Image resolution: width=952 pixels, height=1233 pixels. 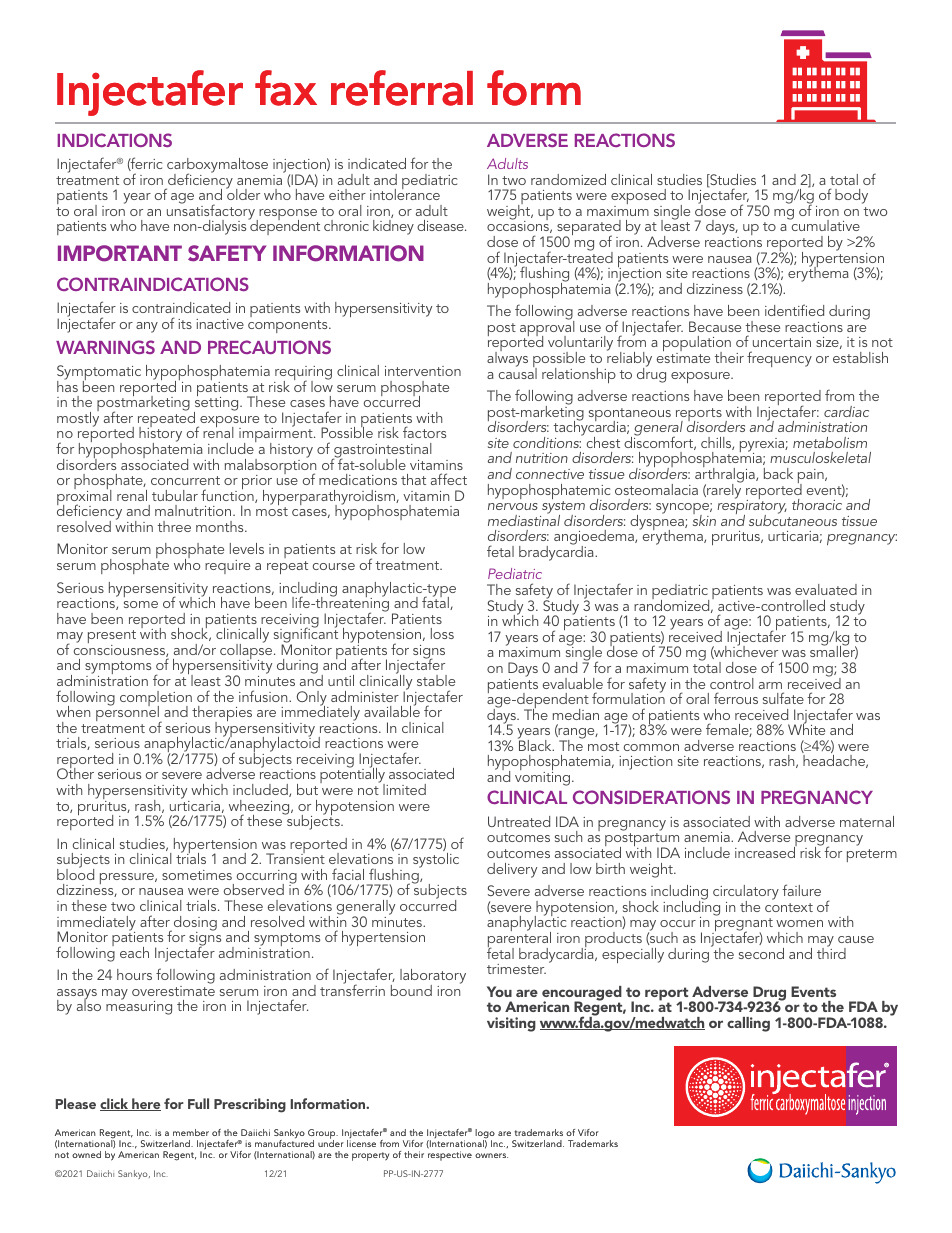 What do you see at coordinates (212, 212) in the screenshot?
I see `unsatisfactory` at bounding box center [212, 212].
